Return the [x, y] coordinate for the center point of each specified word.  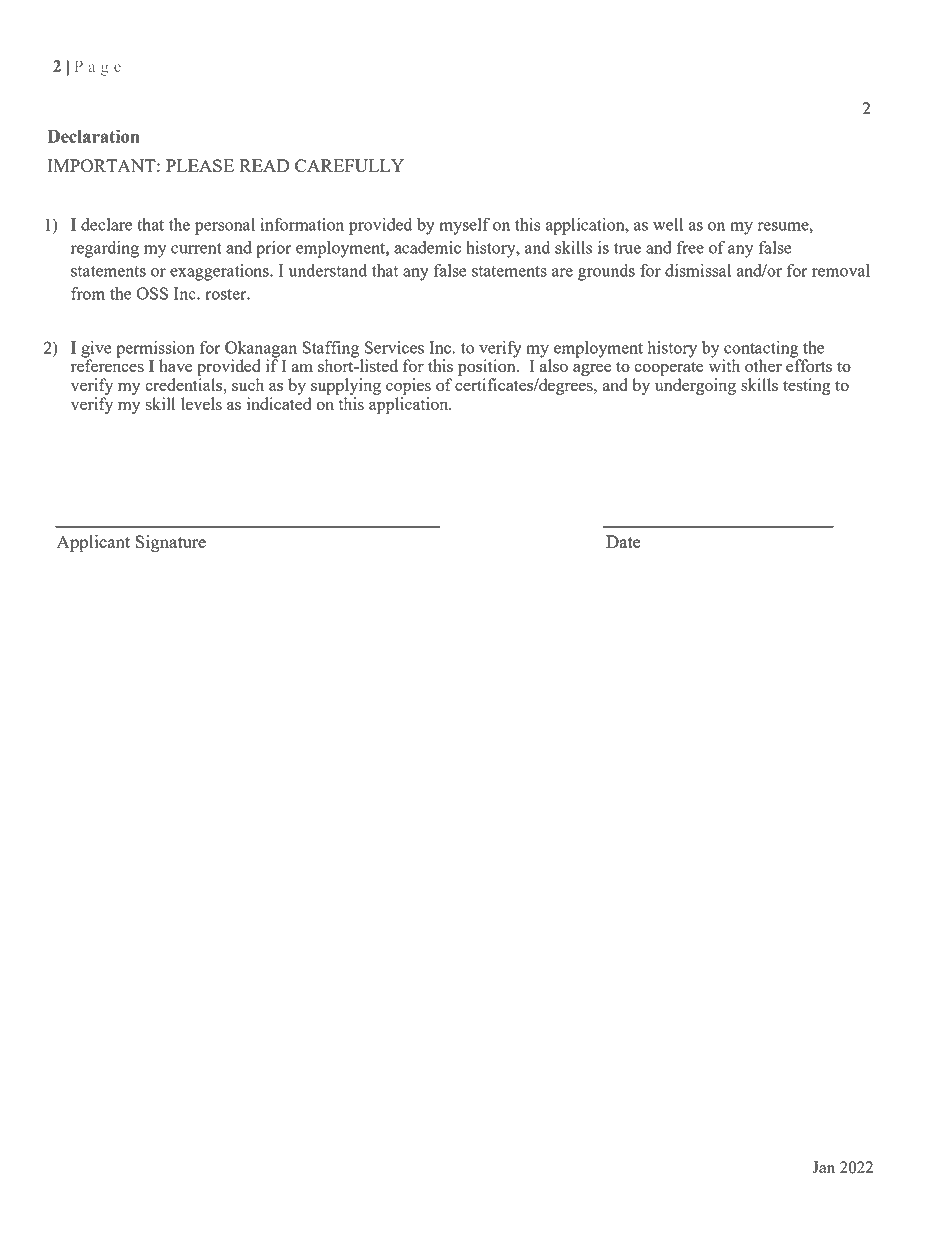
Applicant [93, 544]
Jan [823, 1167]
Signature [170, 543]
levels [201, 403]
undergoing [695, 386]
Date [623, 541]
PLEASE [200, 165]
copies [408, 386]
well [668, 224]
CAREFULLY [349, 165]
